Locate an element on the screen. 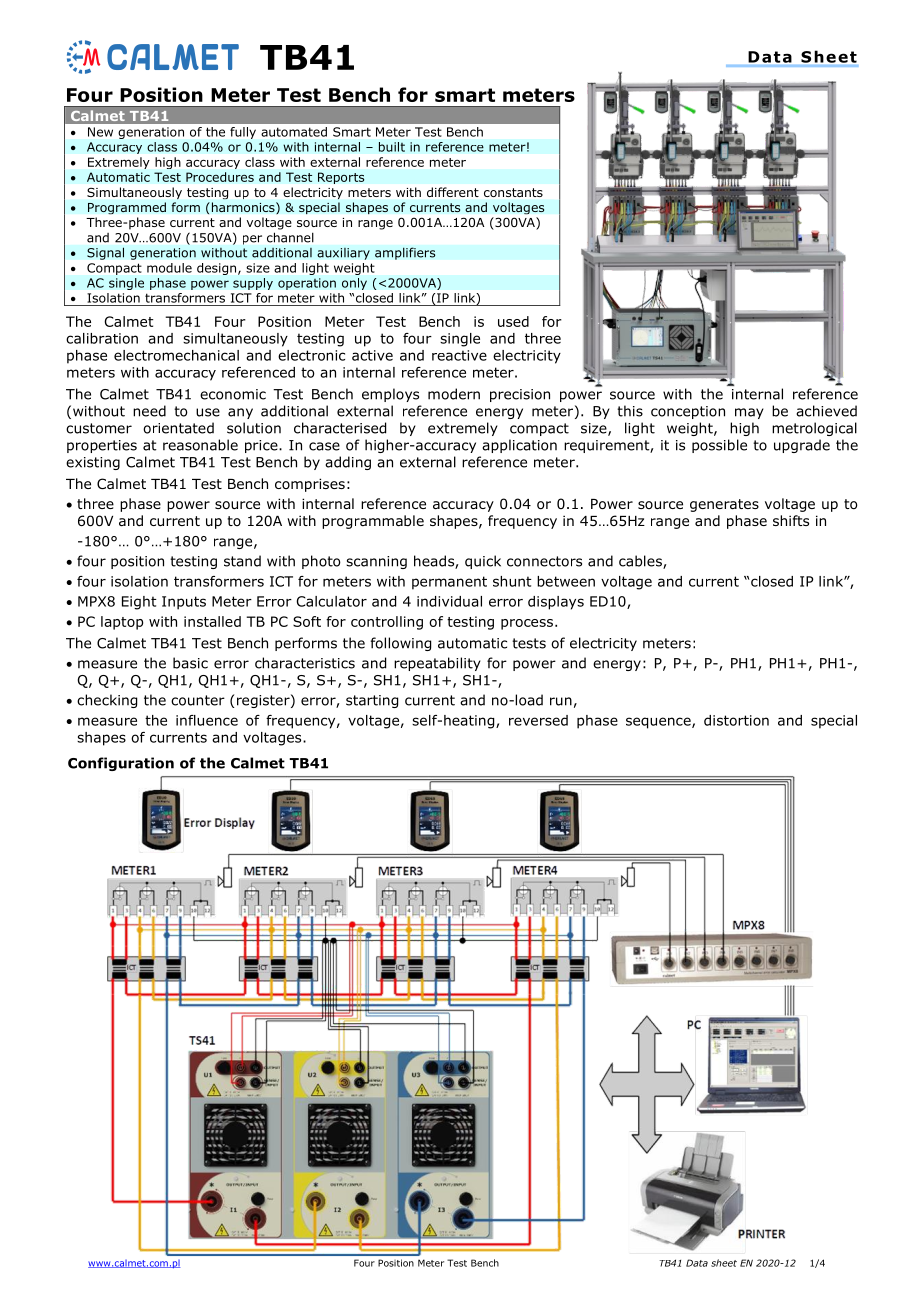 The width and height of the screenshot is (924, 1308). used is located at coordinates (513, 321).
